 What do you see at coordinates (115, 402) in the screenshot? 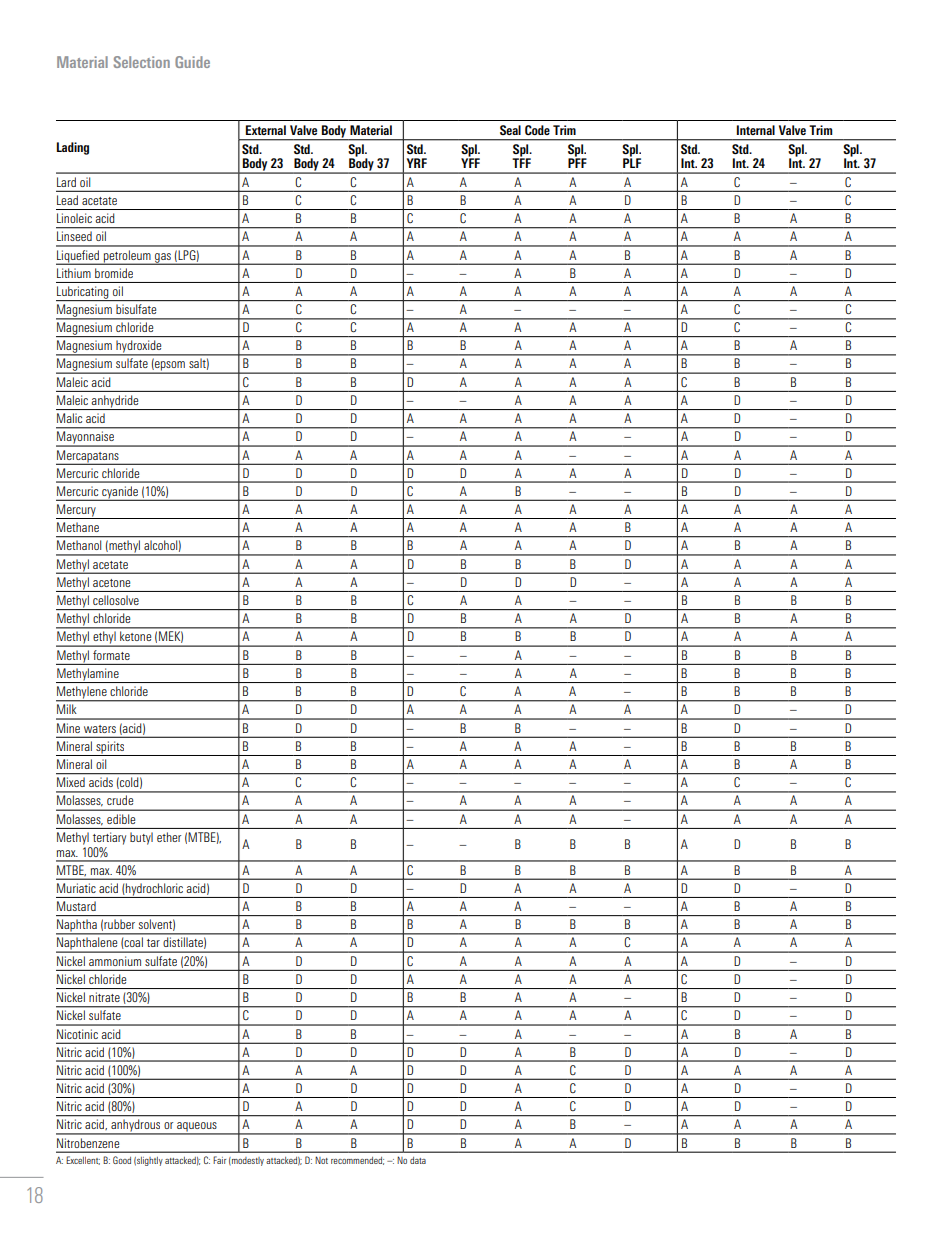
I see `anhydride` at bounding box center [115, 402].
